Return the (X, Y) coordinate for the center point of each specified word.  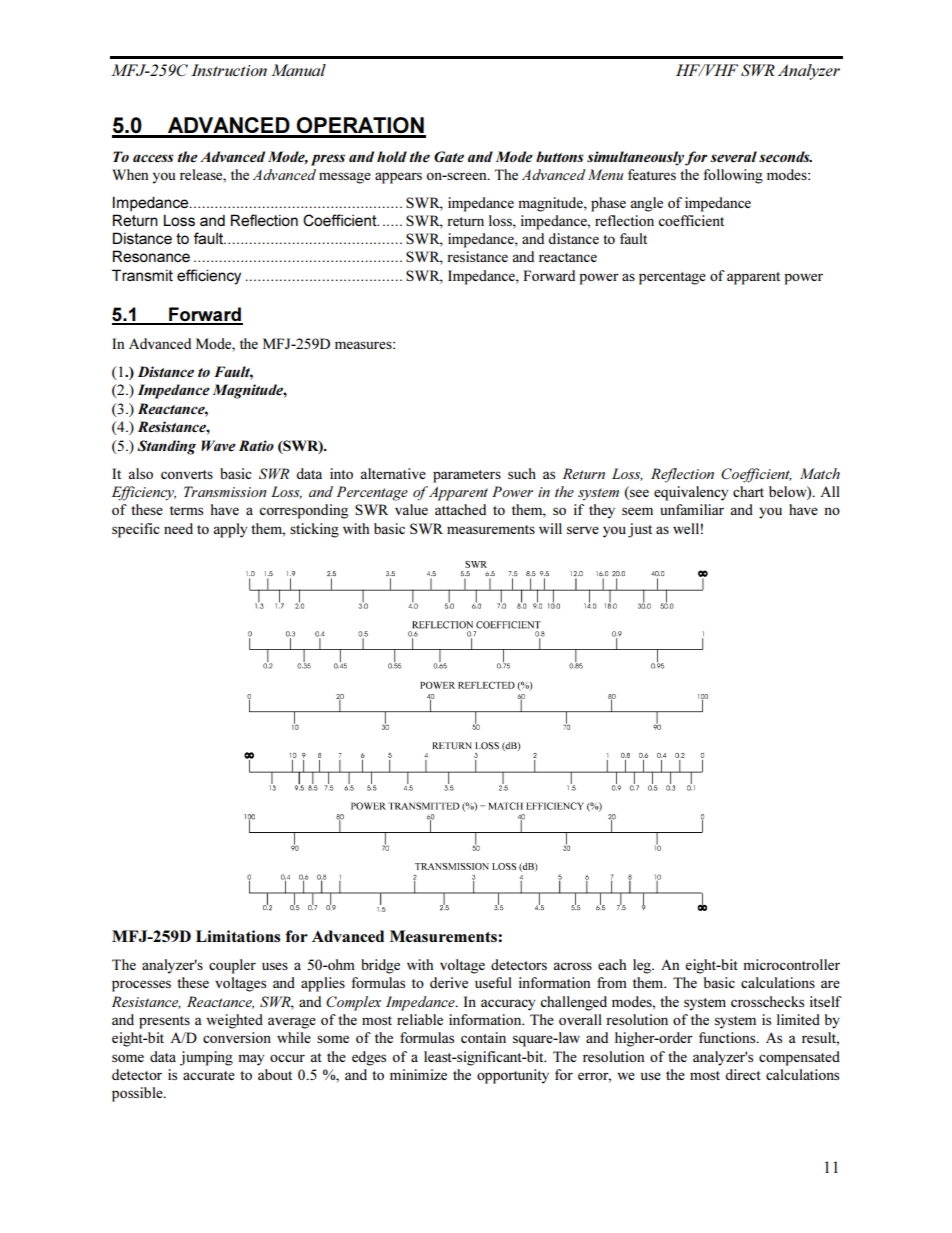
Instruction (229, 70)
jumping (206, 1058)
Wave (218, 445)
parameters (467, 476)
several (733, 156)
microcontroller (791, 964)
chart (748, 491)
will (550, 528)
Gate (449, 156)
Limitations (238, 936)
